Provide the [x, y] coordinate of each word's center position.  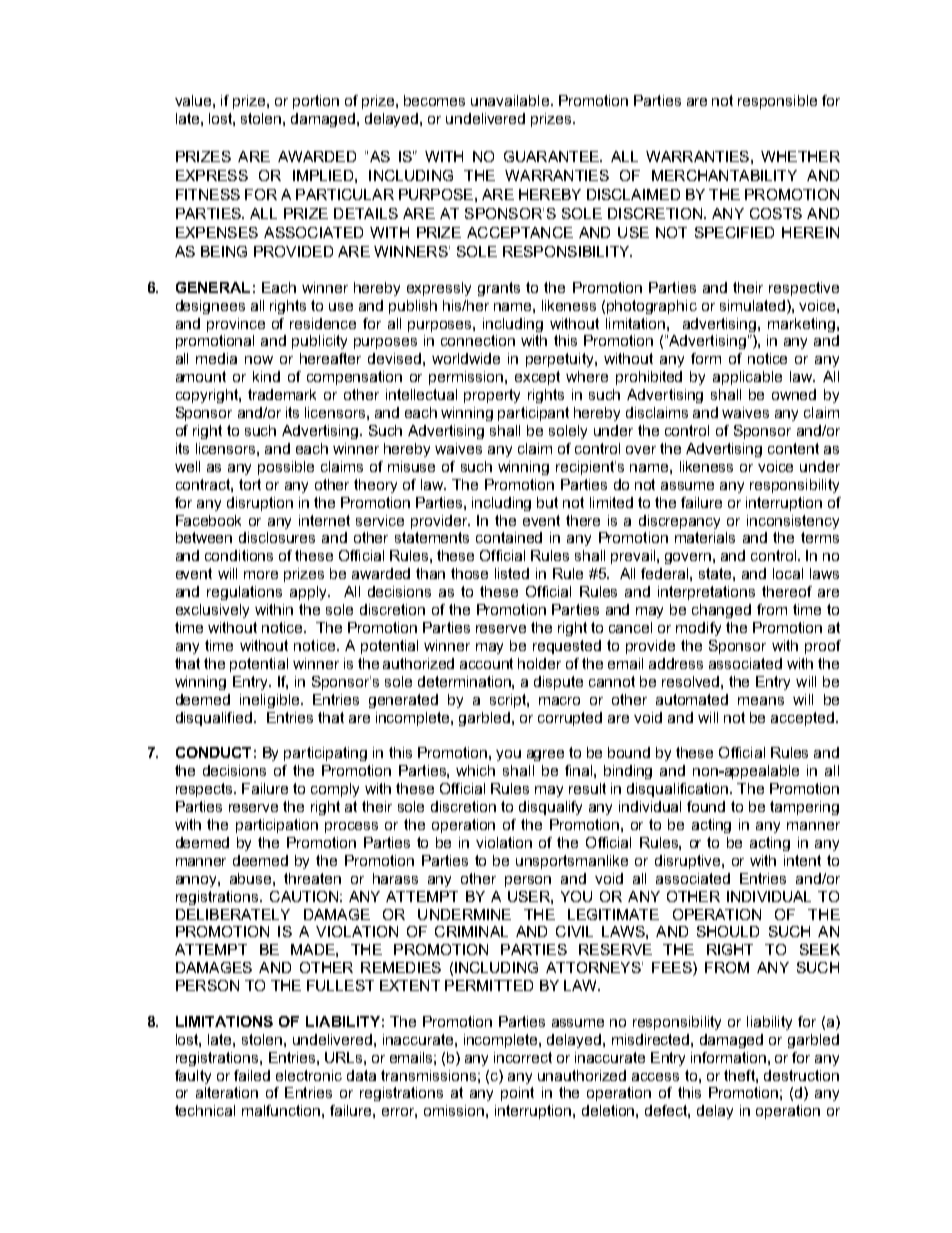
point [517, 1094]
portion [316, 102]
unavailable [510, 100]
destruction [801, 1075]
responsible [777, 102]
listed [512, 573]
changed [721, 611]
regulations [244, 593]
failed [252, 1075]
